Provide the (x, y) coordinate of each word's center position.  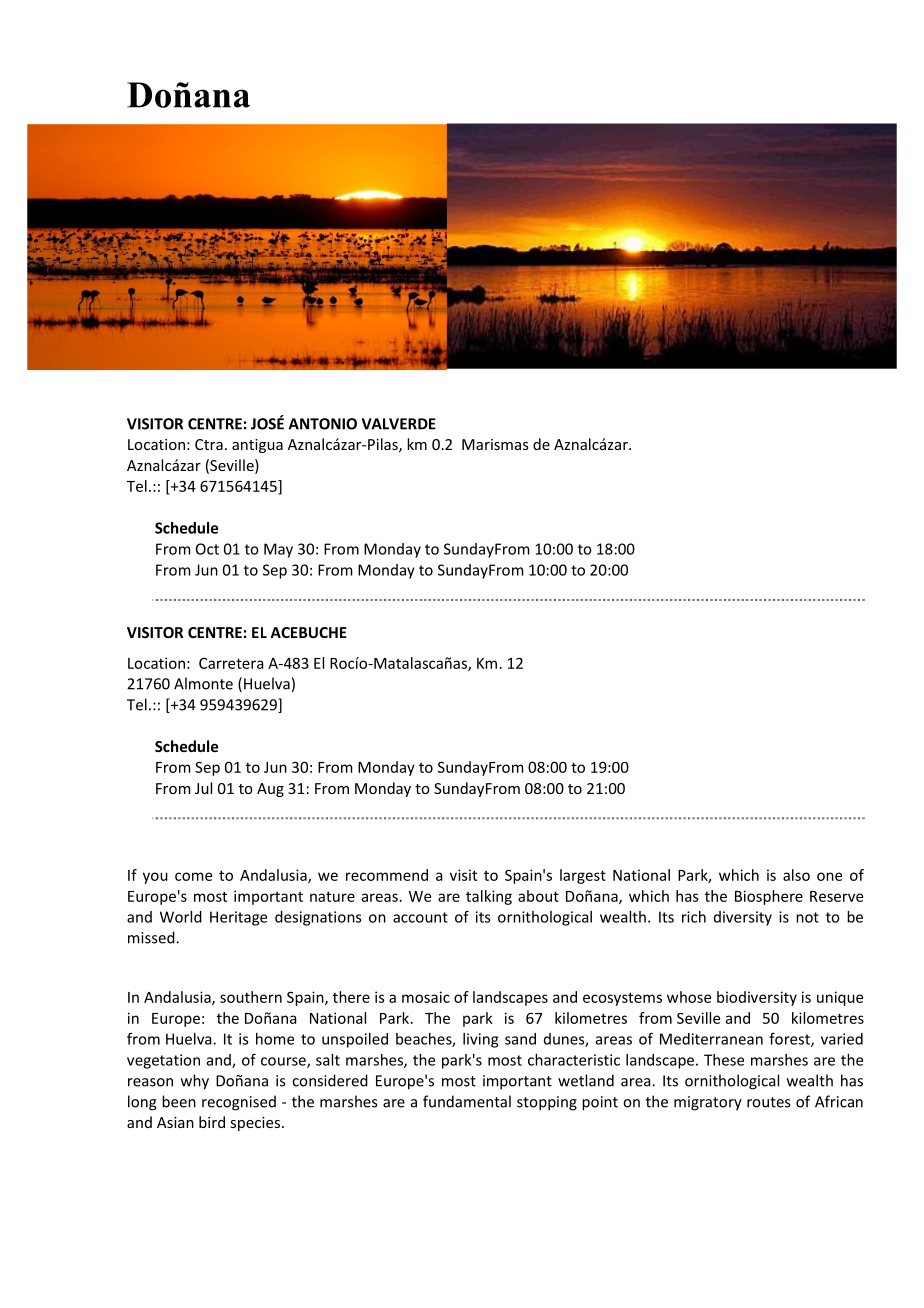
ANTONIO (323, 424)
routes (768, 1102)
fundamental (467, 1101)
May (278, 550)
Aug (270, 790)
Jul (203, 788)
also (796, 875)
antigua (257, 446)
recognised (239, 1103)
